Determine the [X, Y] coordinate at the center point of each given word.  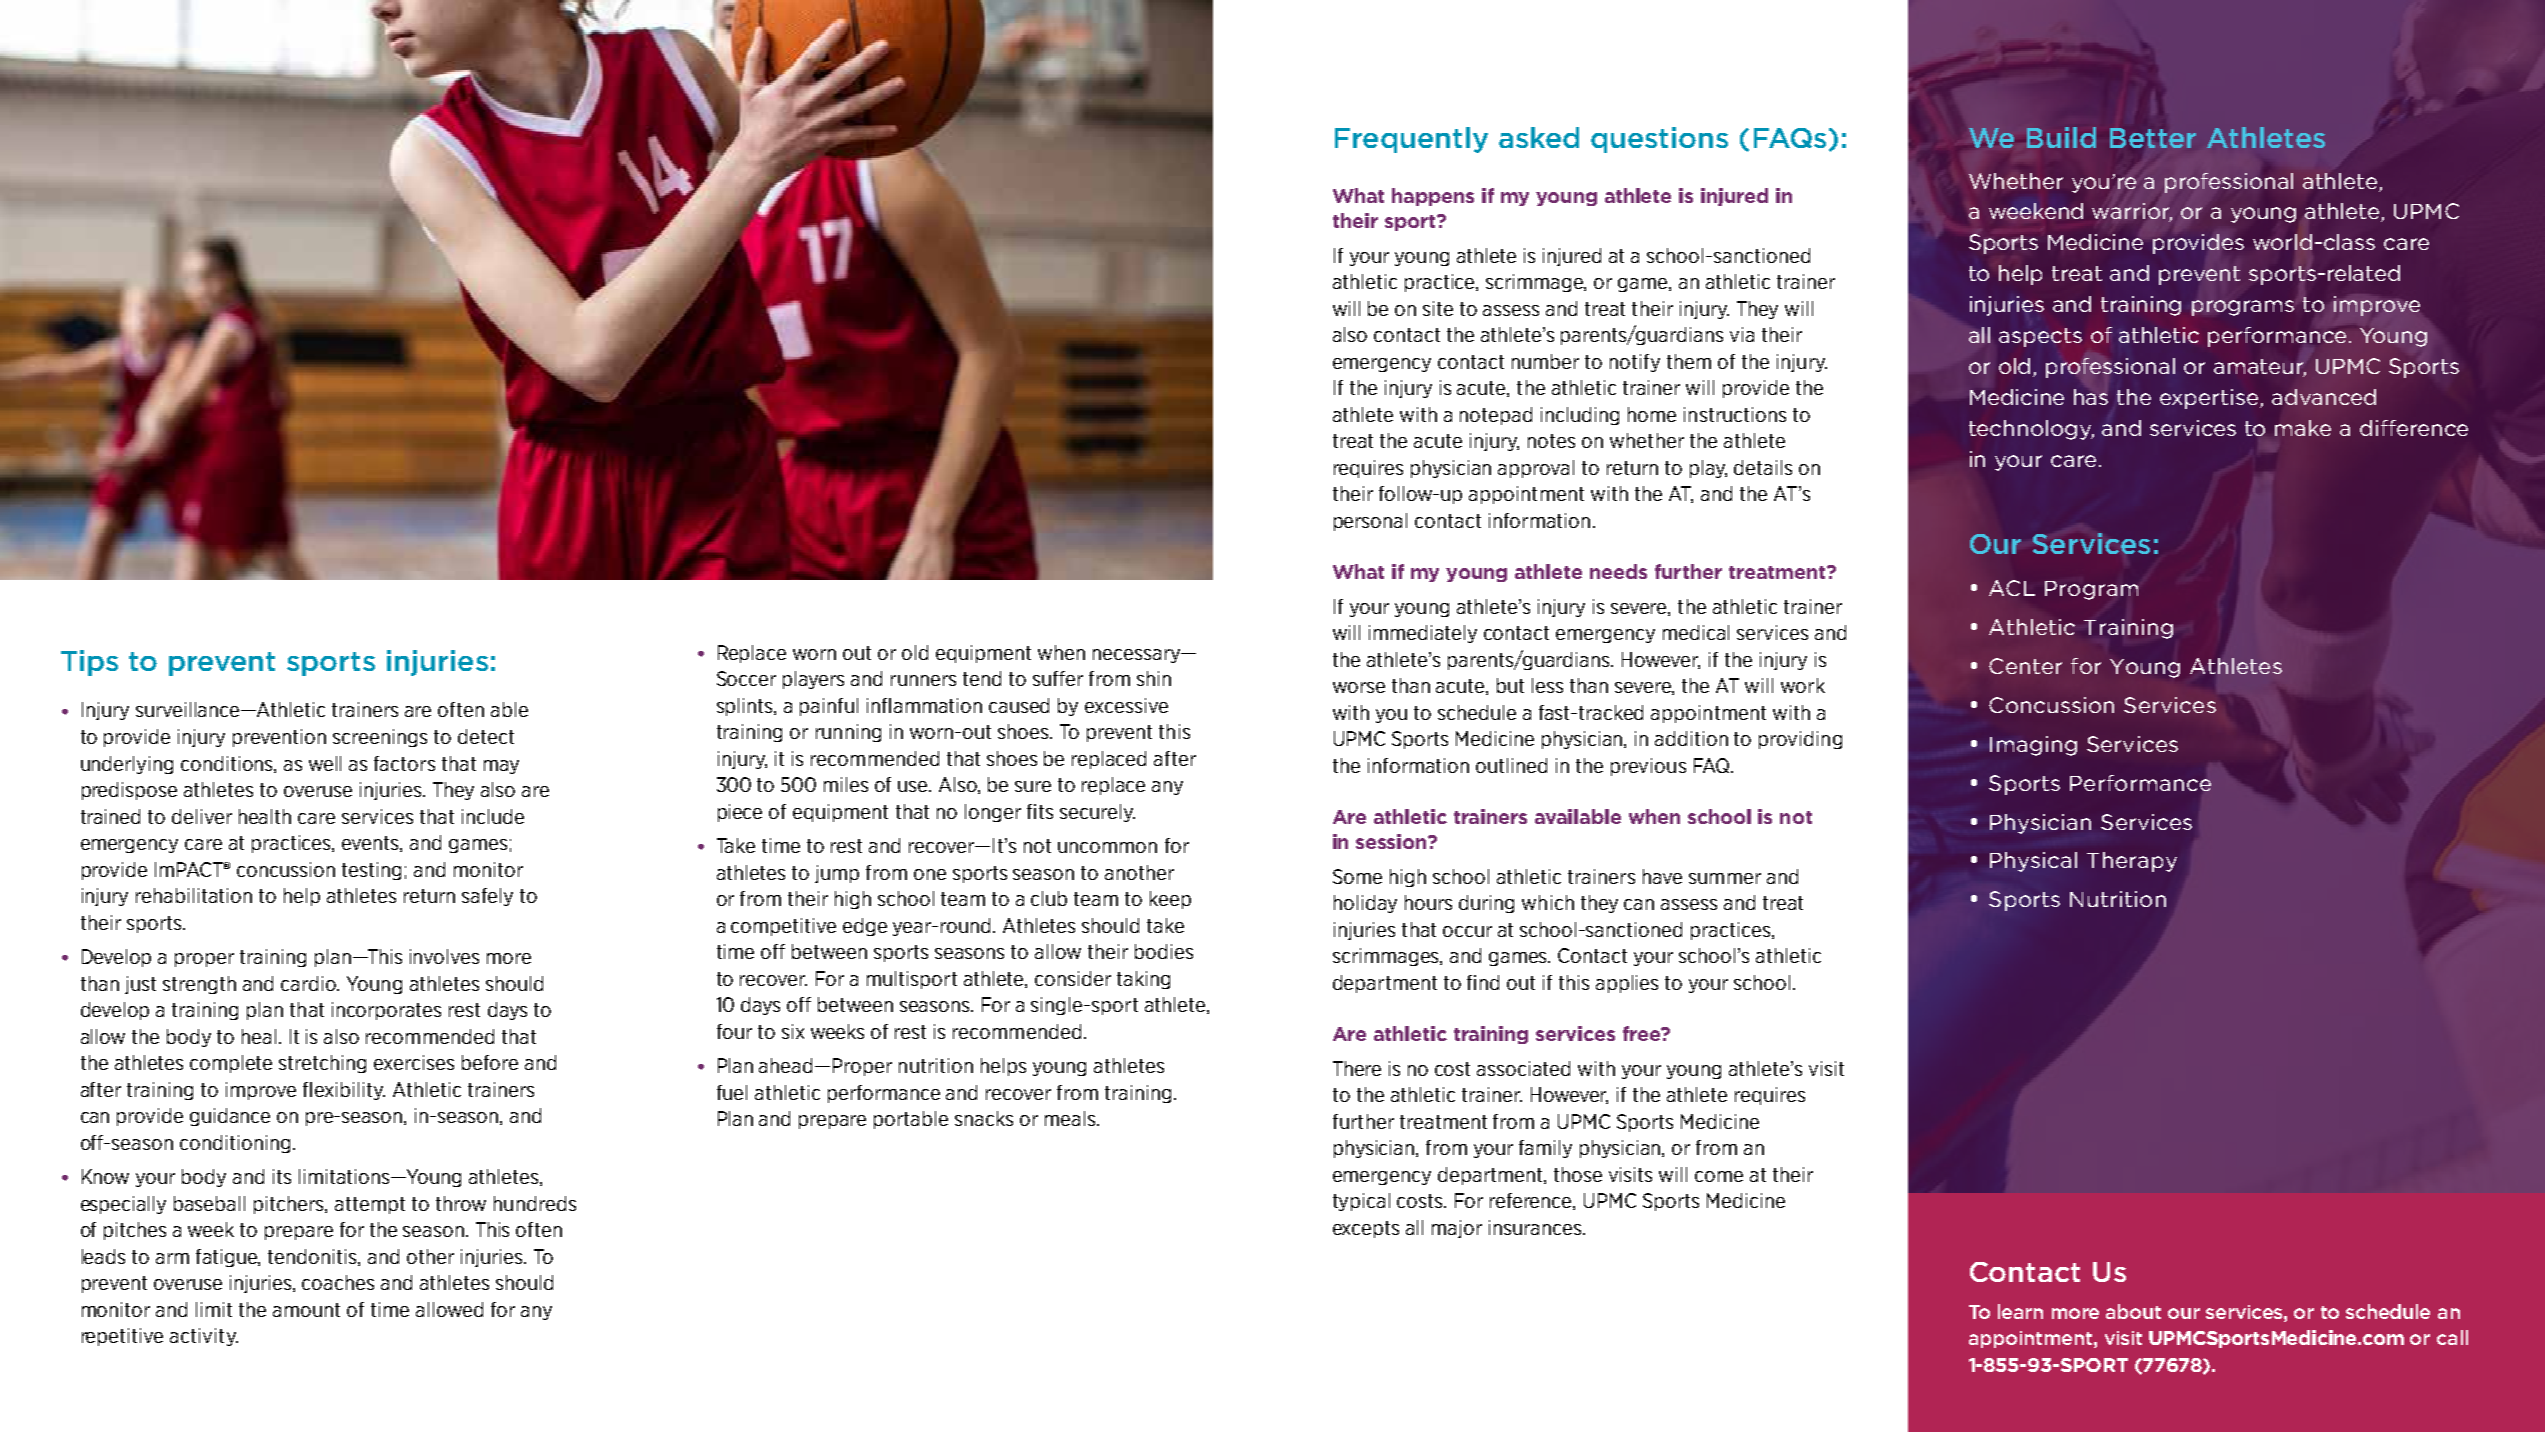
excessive [1126, 705]
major [1457, 1229]
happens [1433, 197]
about [2133, 1311]
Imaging [2033, 746]
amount [306, 1310]
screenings [380, 738]
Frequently [1411, 140]
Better [2153, 138]
